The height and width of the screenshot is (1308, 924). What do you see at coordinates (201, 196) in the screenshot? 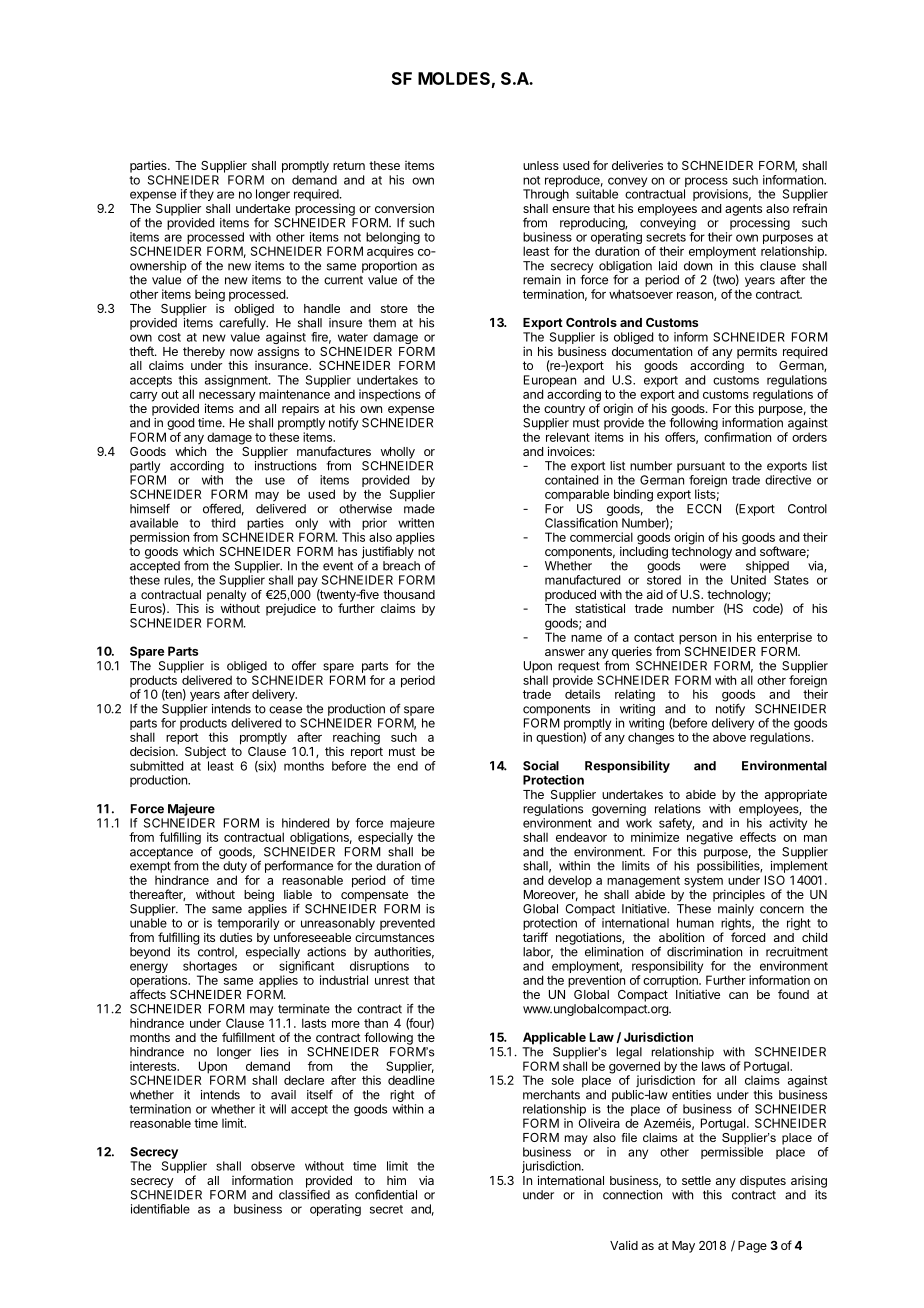
I see `they` at bounding box center [201, 196].
